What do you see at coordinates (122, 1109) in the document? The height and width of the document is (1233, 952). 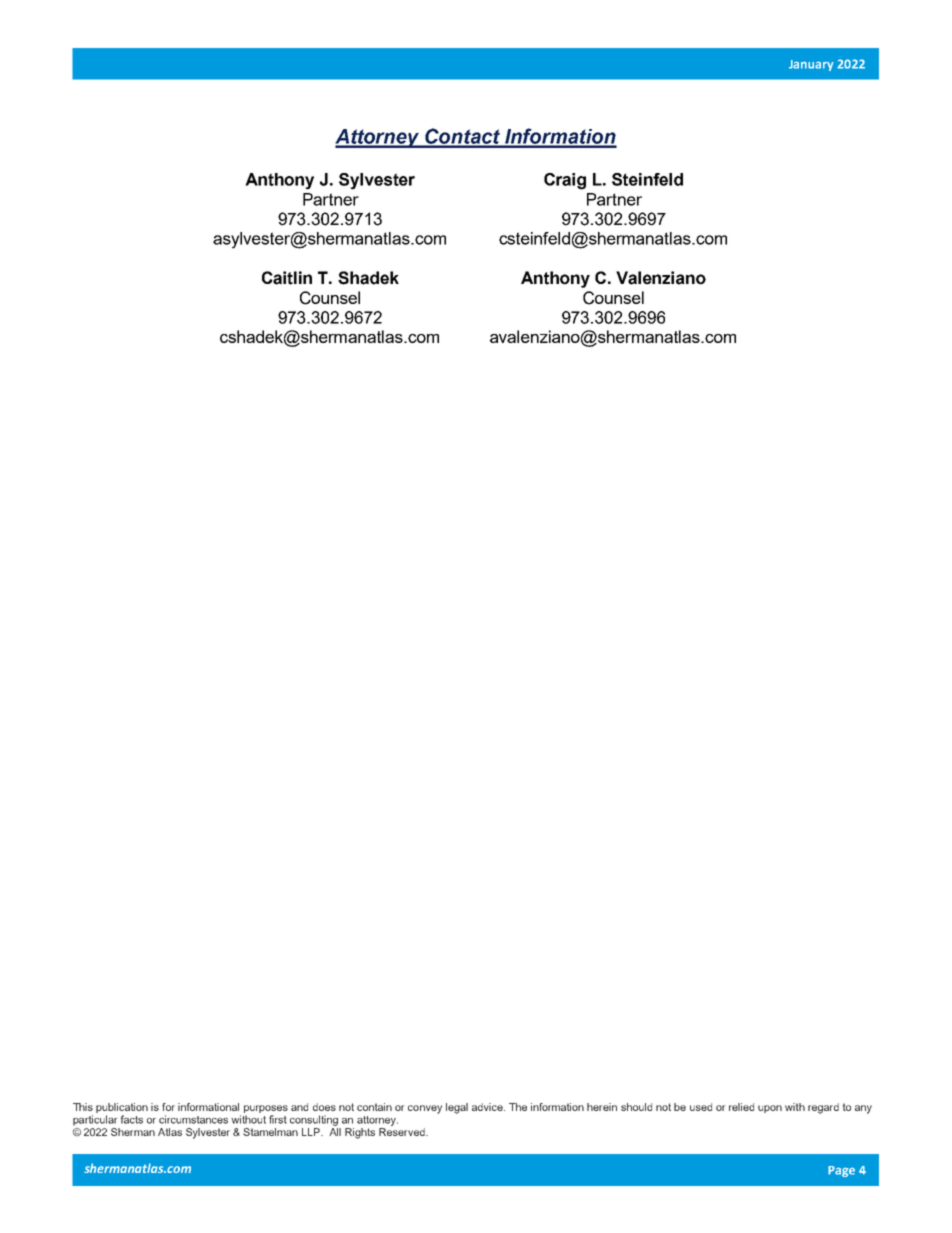 I see `publication` at bounding box center [122, 1109].
